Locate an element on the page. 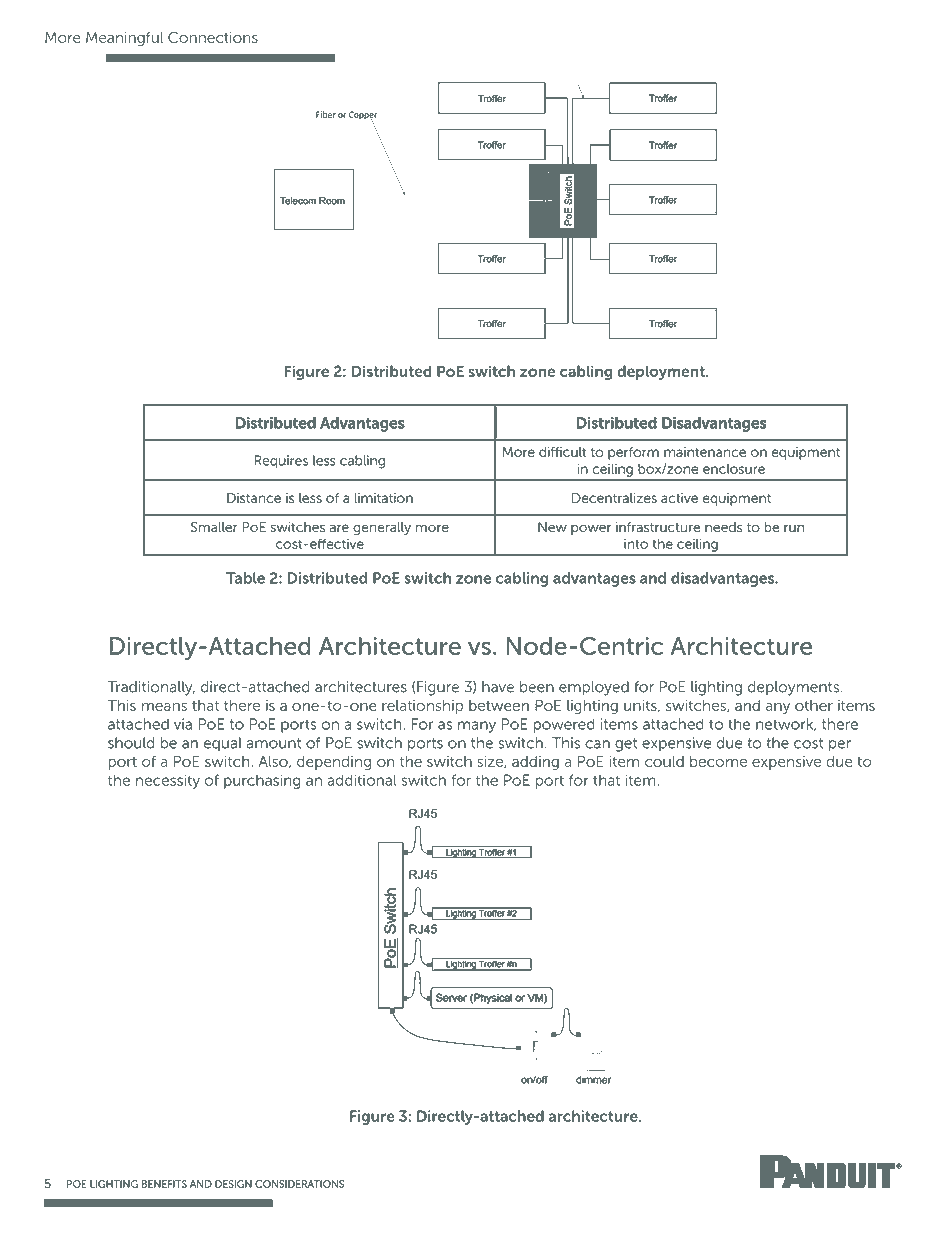 The width and height of the image is (952, 1233). maintenance is located at coordinates (705, 452).
